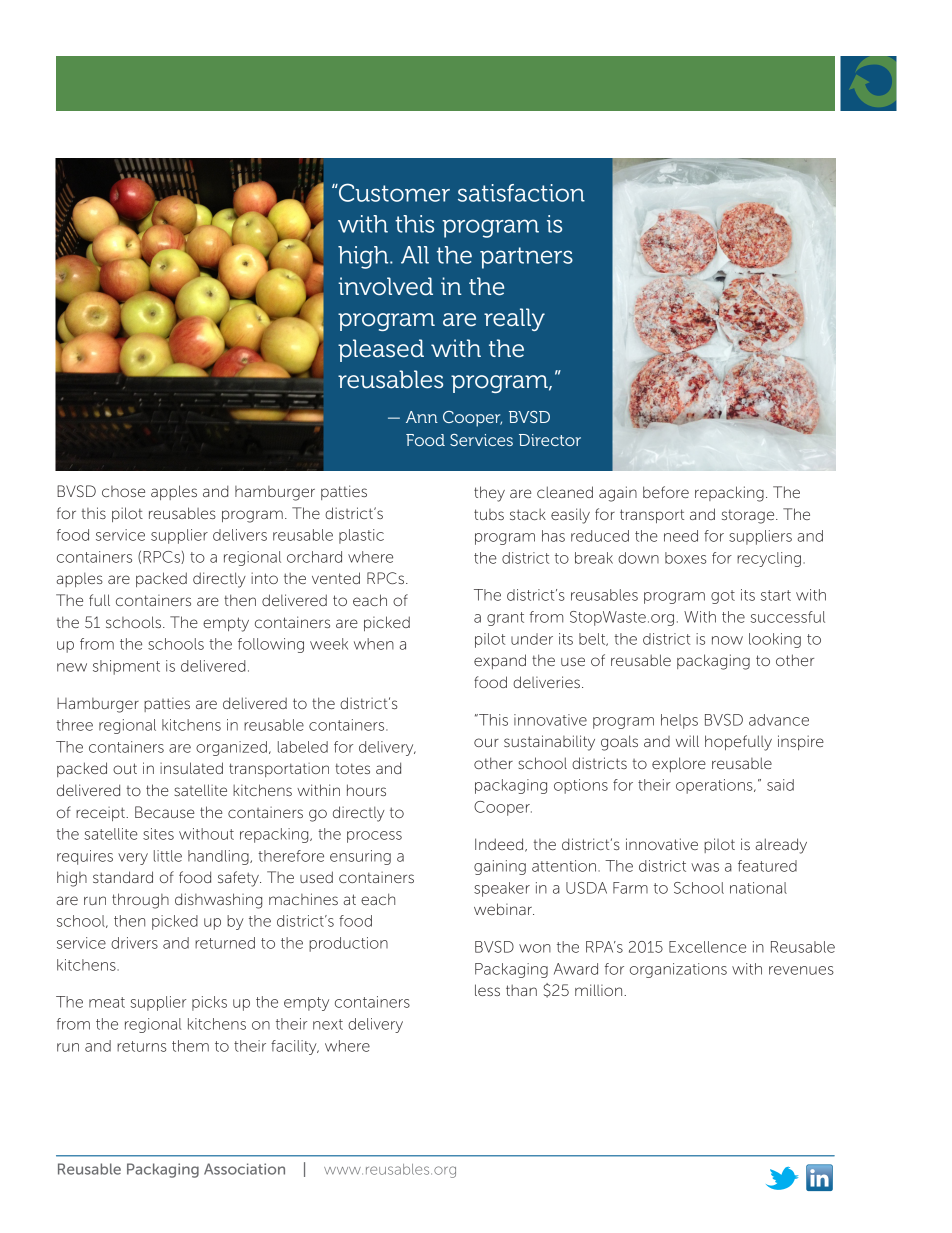 The width and height of the page is (952, 1233). What do you see at coordinates (295, 1047) in the page?
I see `facility` at bounding box center [295, 1047].
